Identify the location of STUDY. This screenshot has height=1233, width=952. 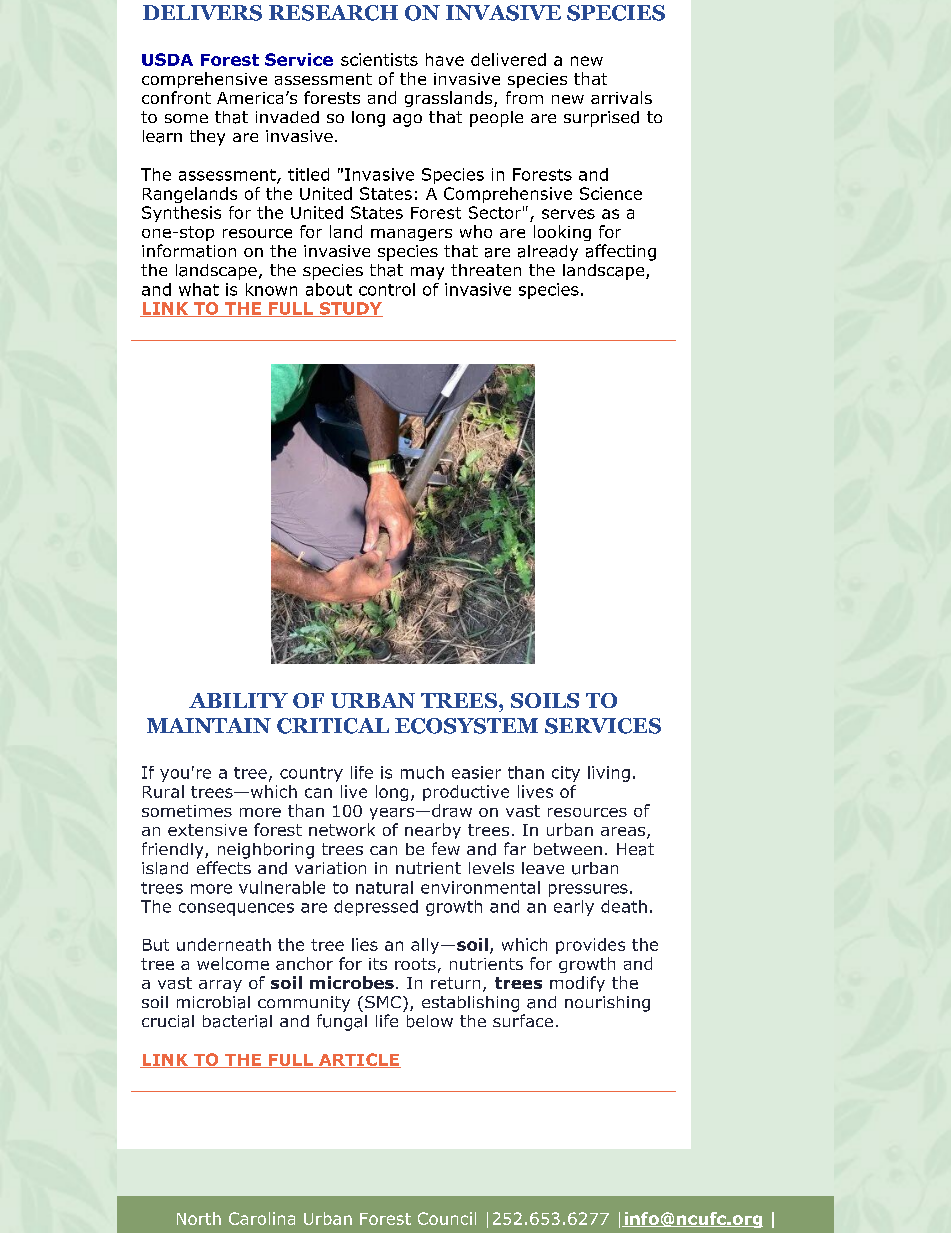
(350, 309).
